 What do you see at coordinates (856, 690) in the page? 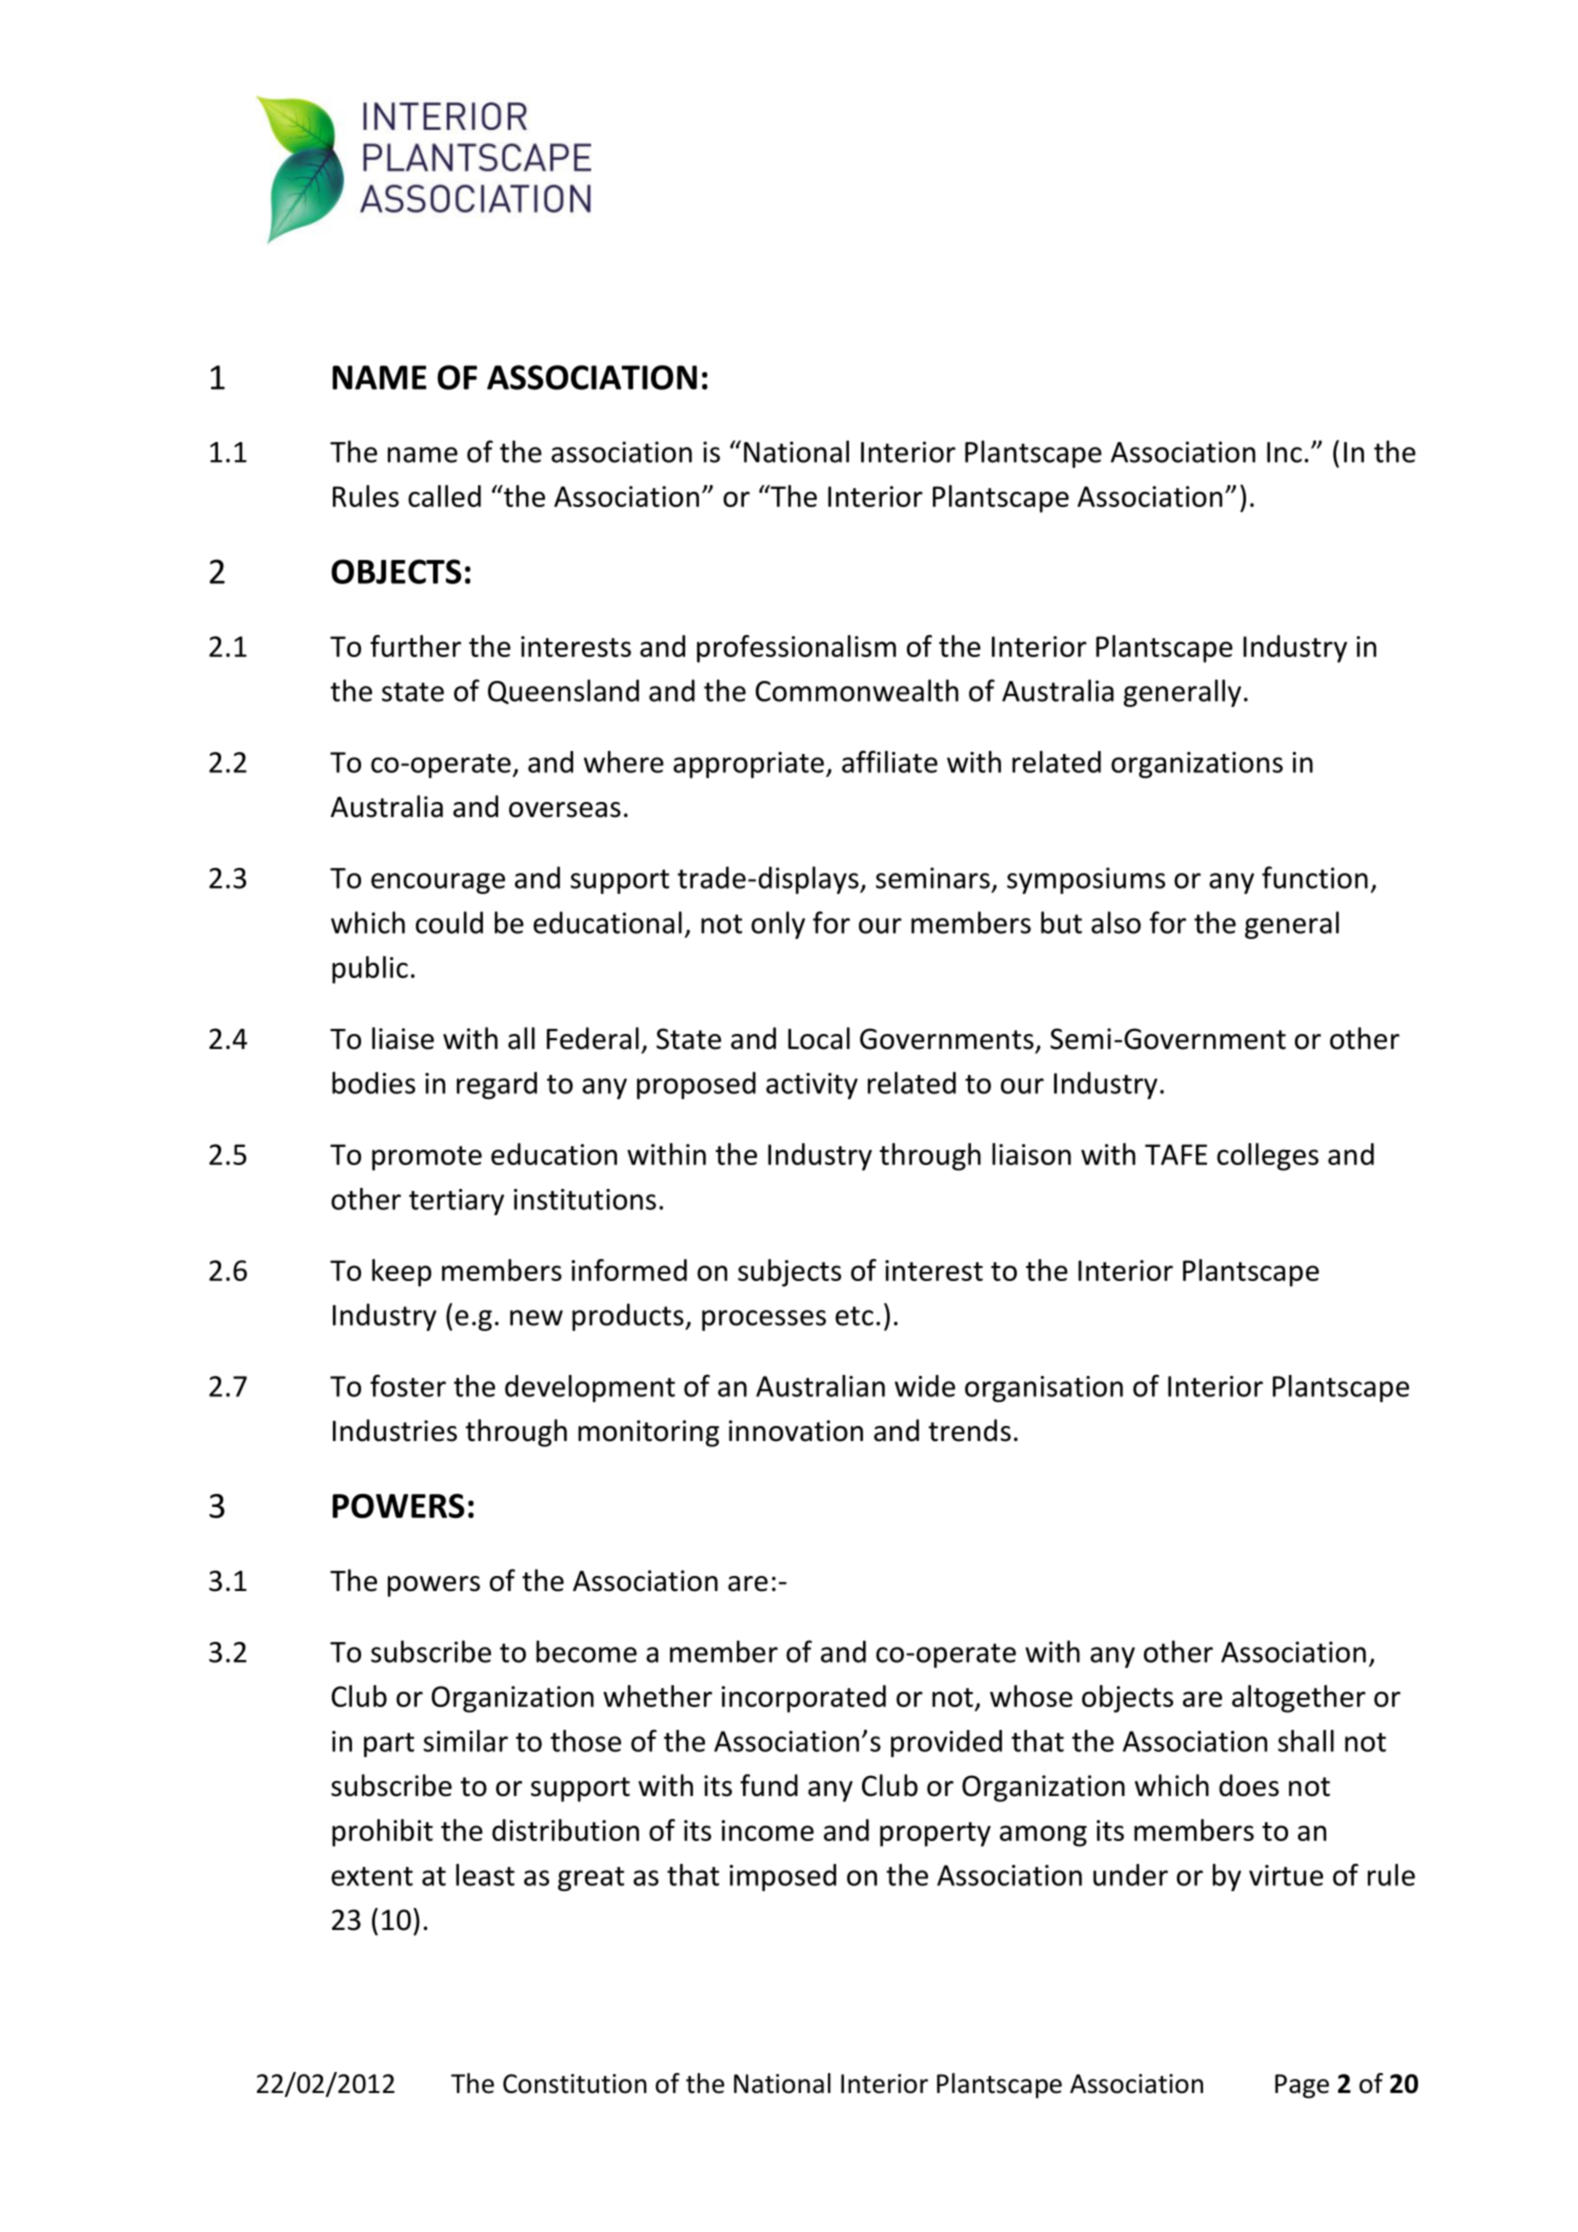
I see `Commonwealth` at bounding box center [856, 690].
